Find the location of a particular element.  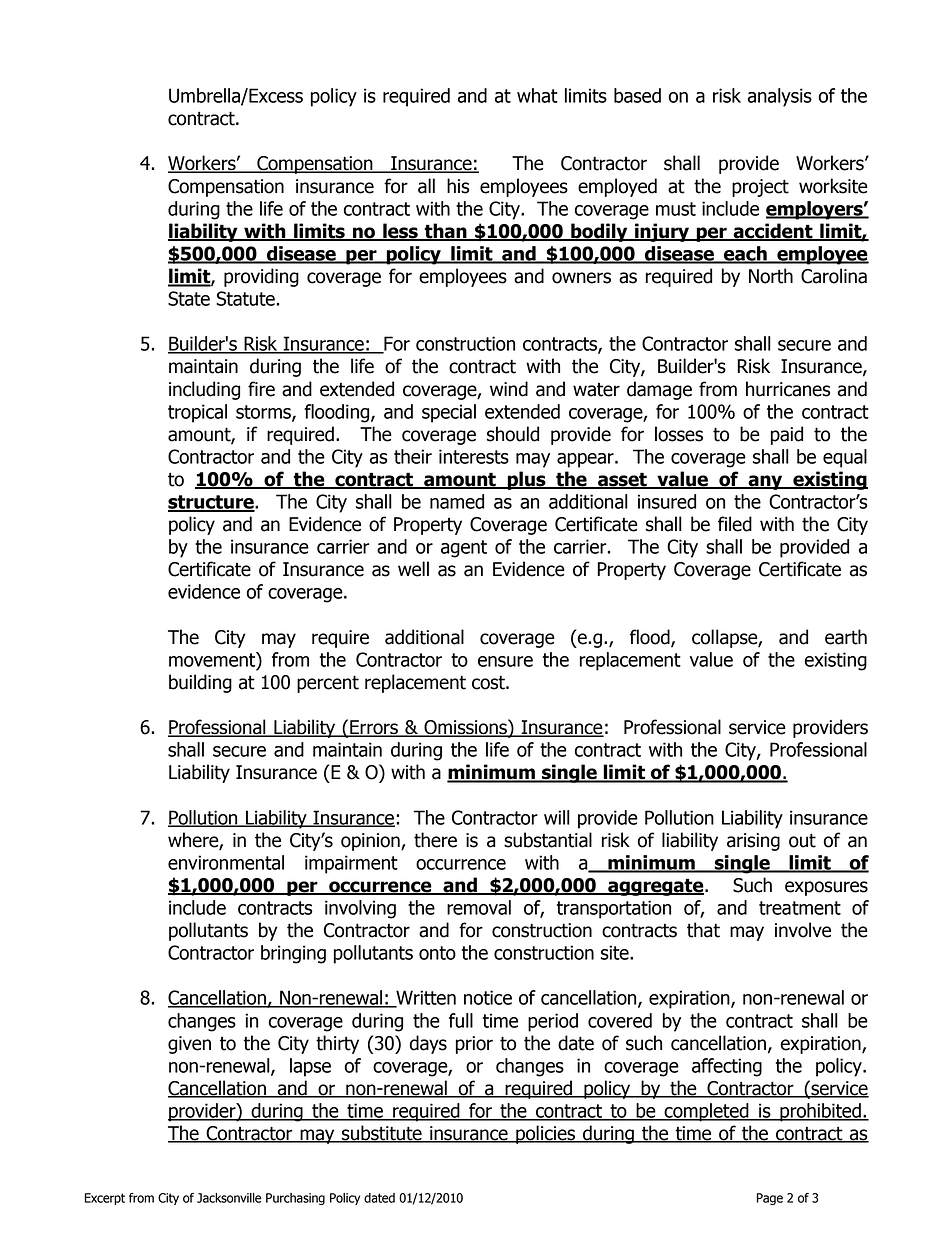

ensure is located at coordinates (505, 661).
